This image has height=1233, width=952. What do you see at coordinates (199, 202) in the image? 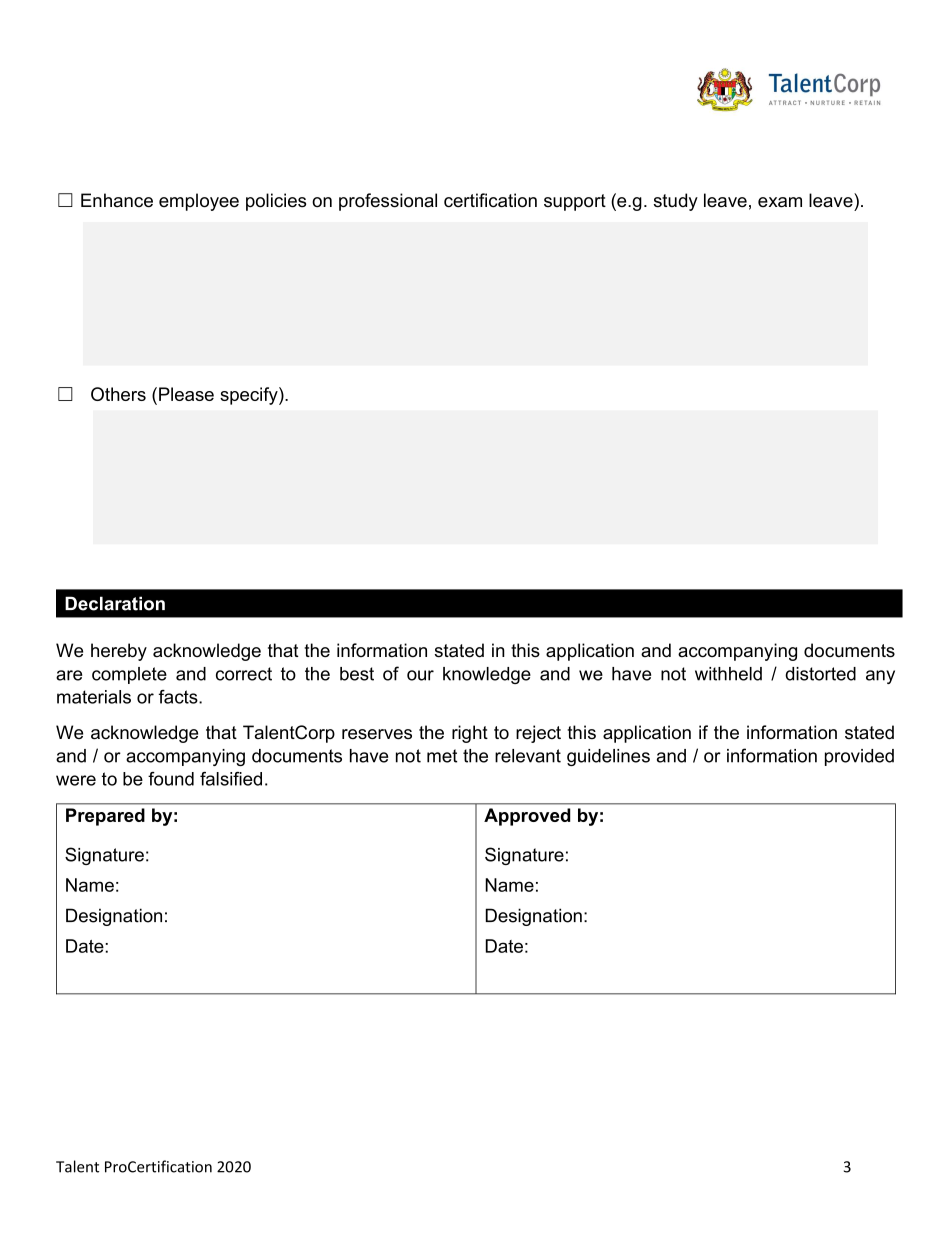
I see `employee` at bounding box center [199, 202].
